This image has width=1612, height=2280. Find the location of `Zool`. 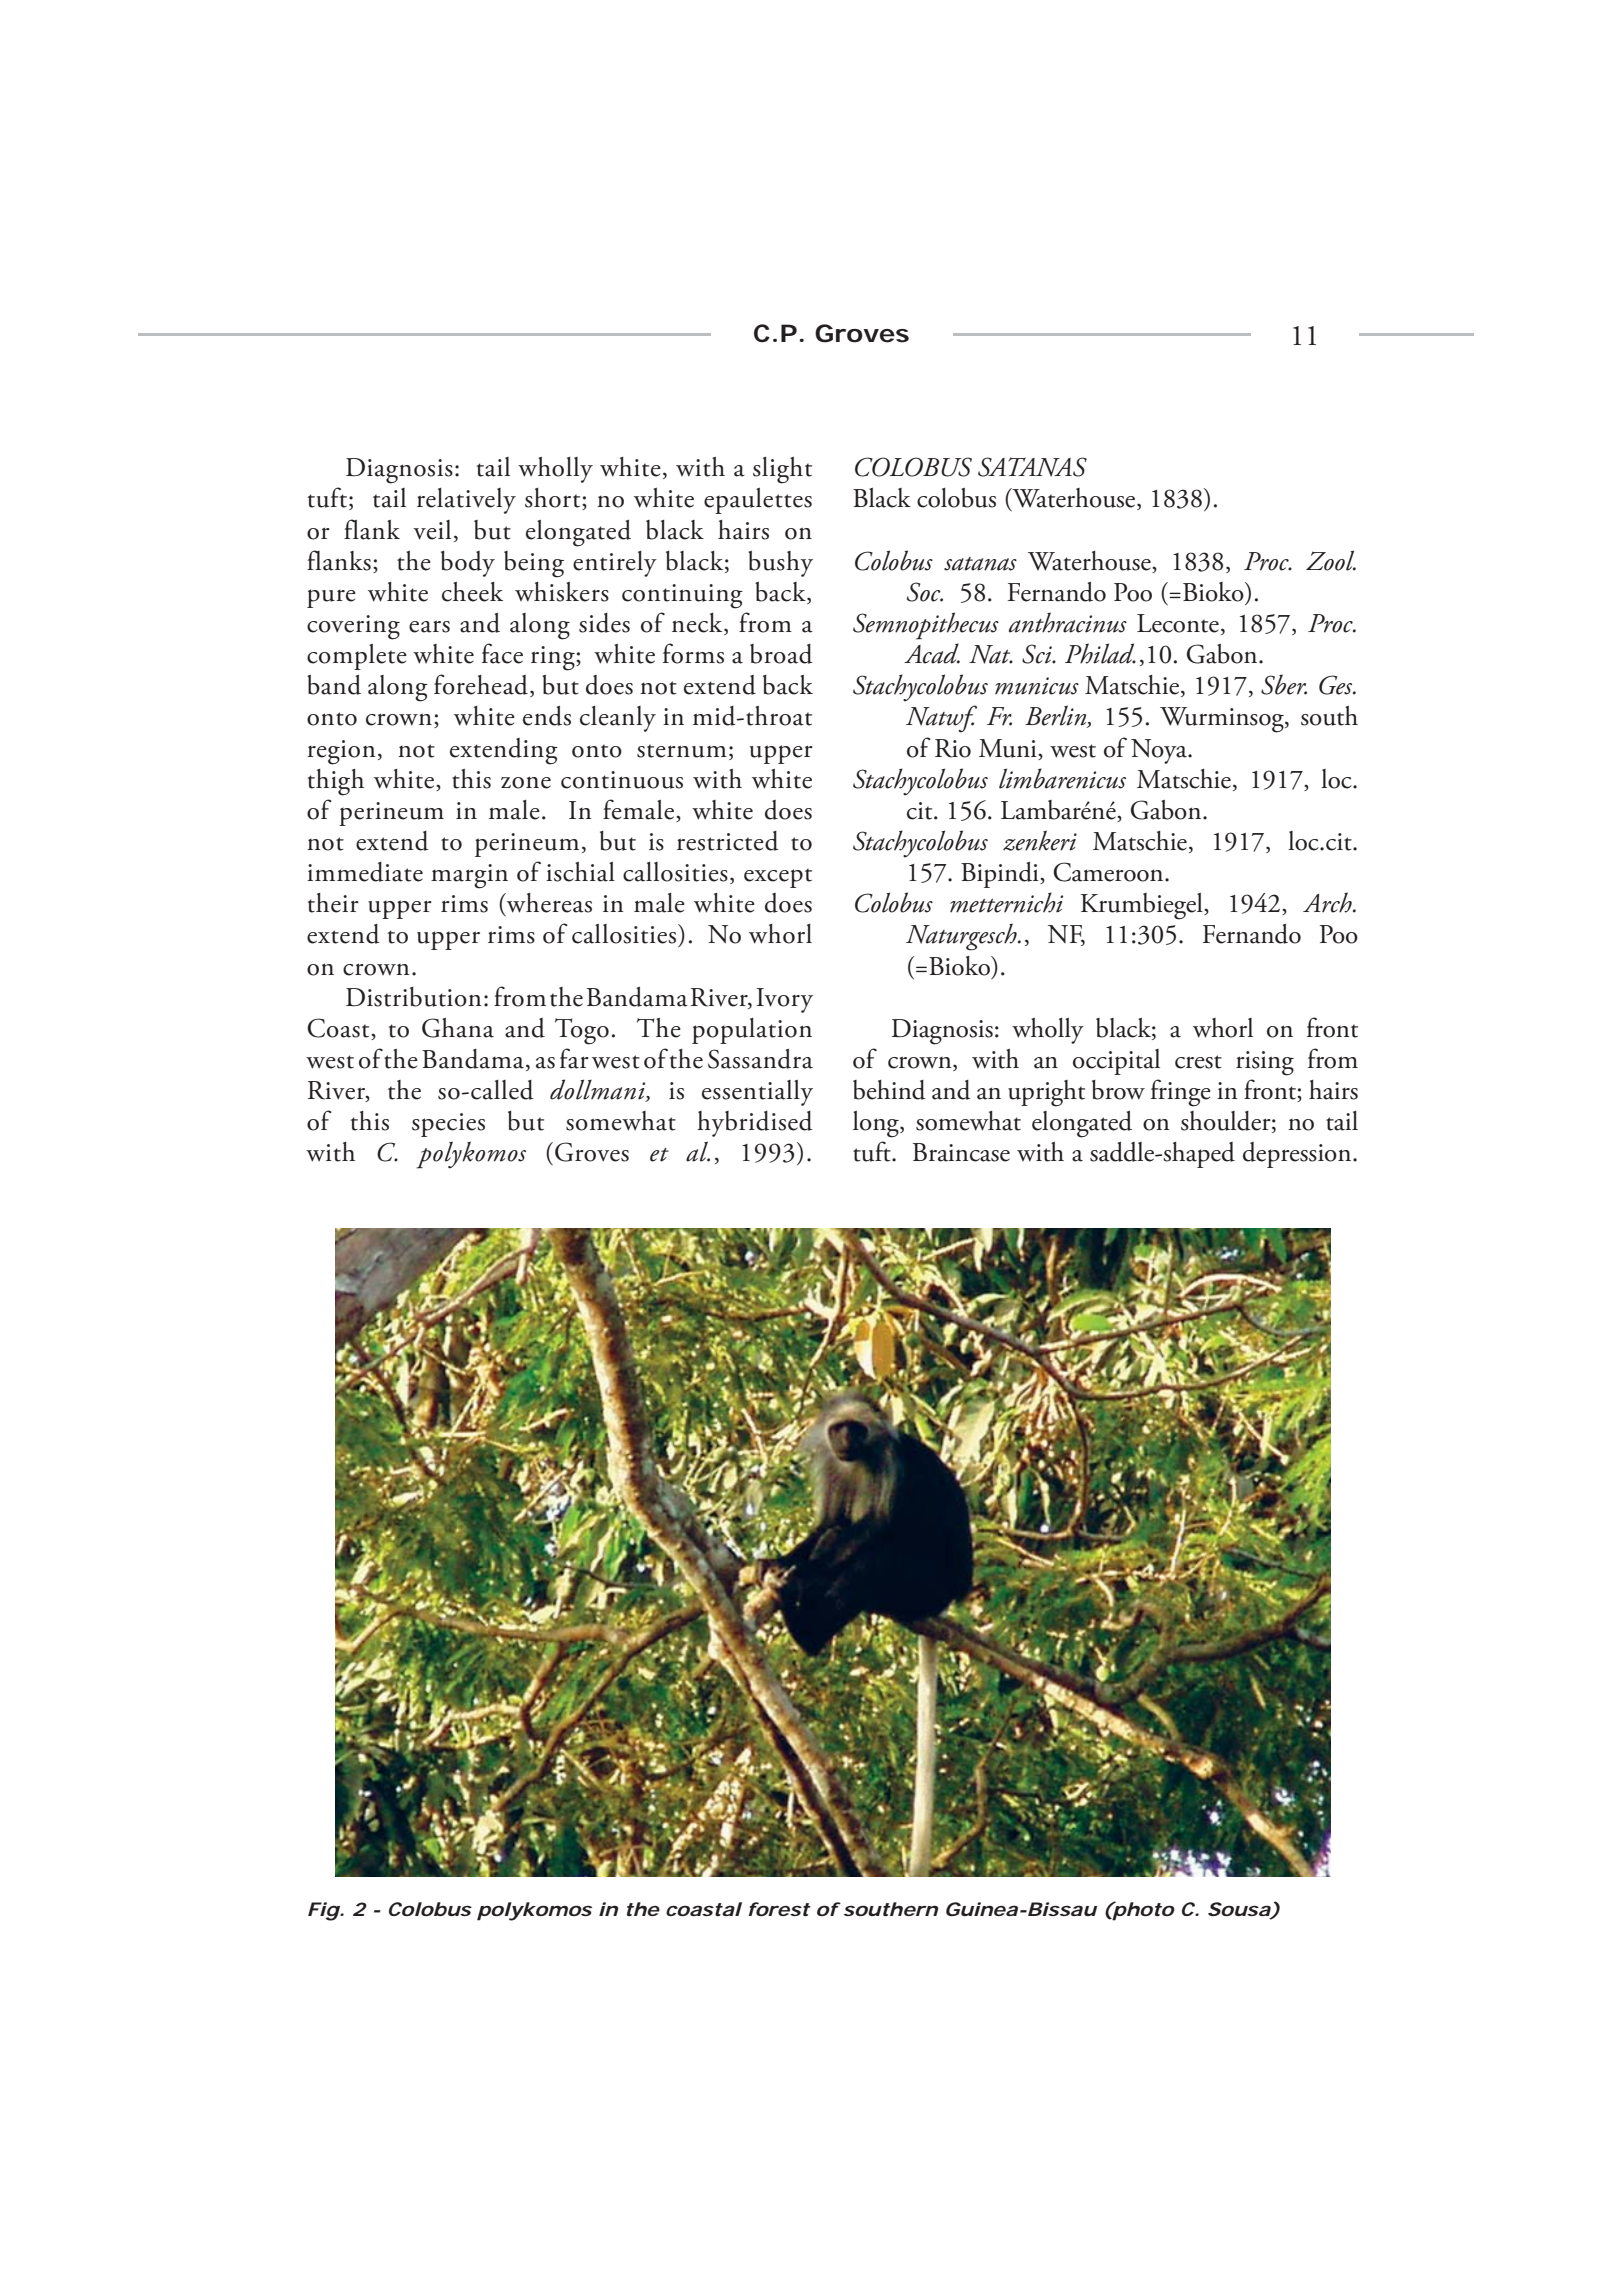

Zool is located at coordinates (1331, 560).
